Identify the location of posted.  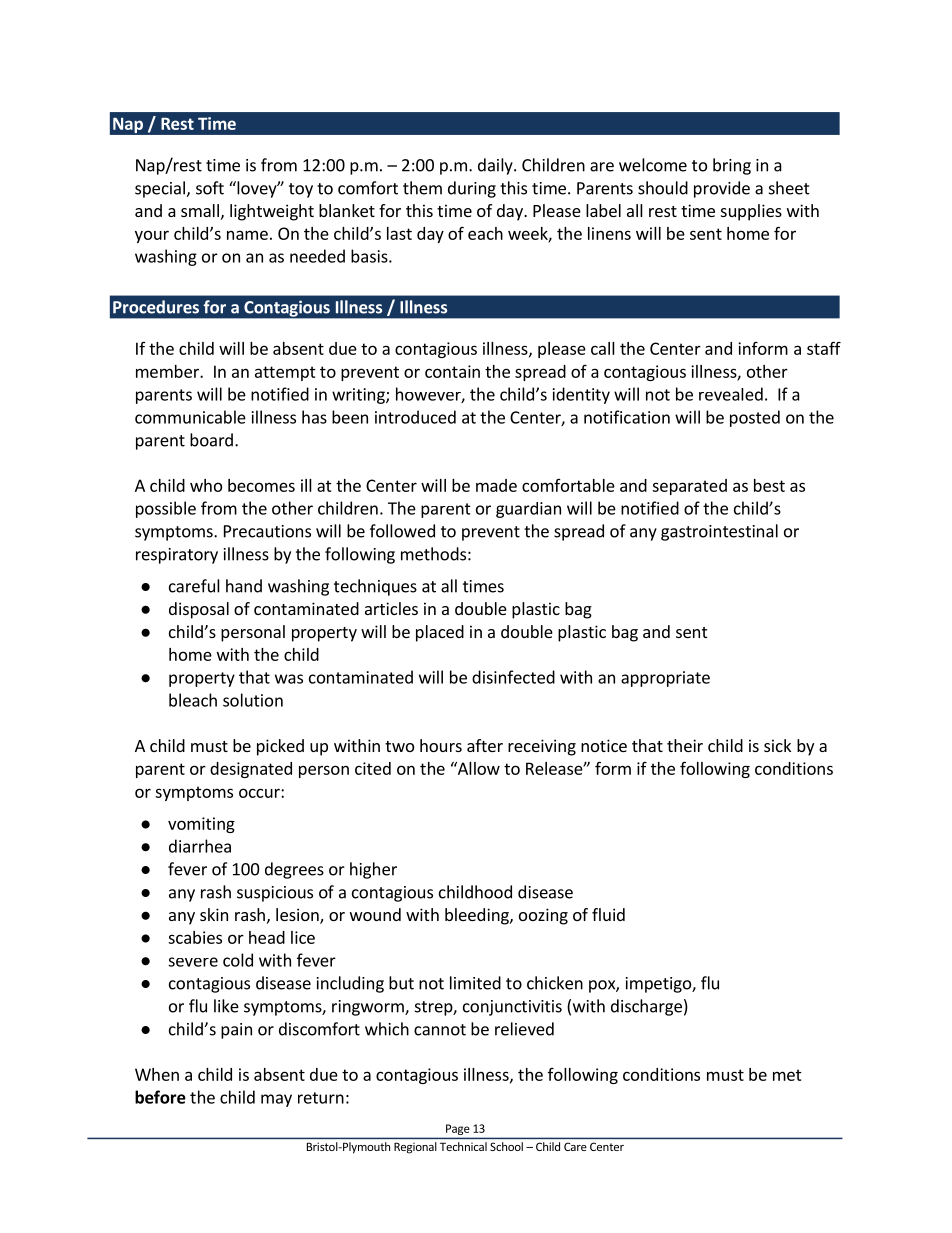
(755, 418).
